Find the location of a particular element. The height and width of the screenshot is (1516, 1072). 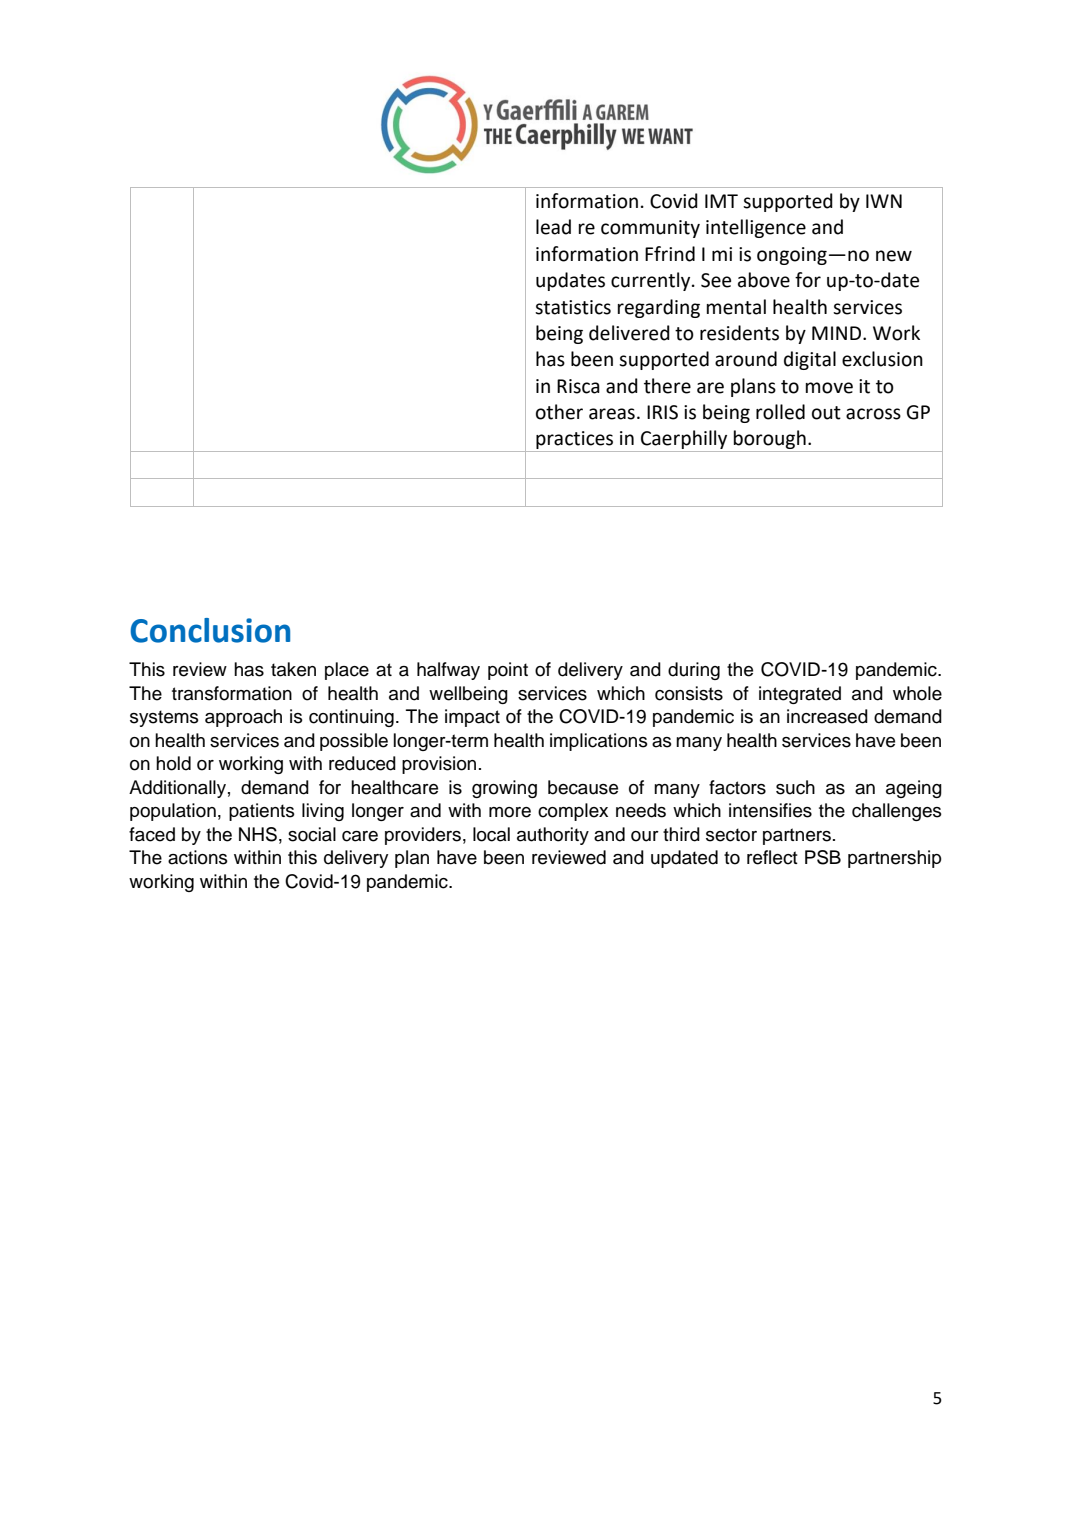

move is located at coordinates (829, 388).
